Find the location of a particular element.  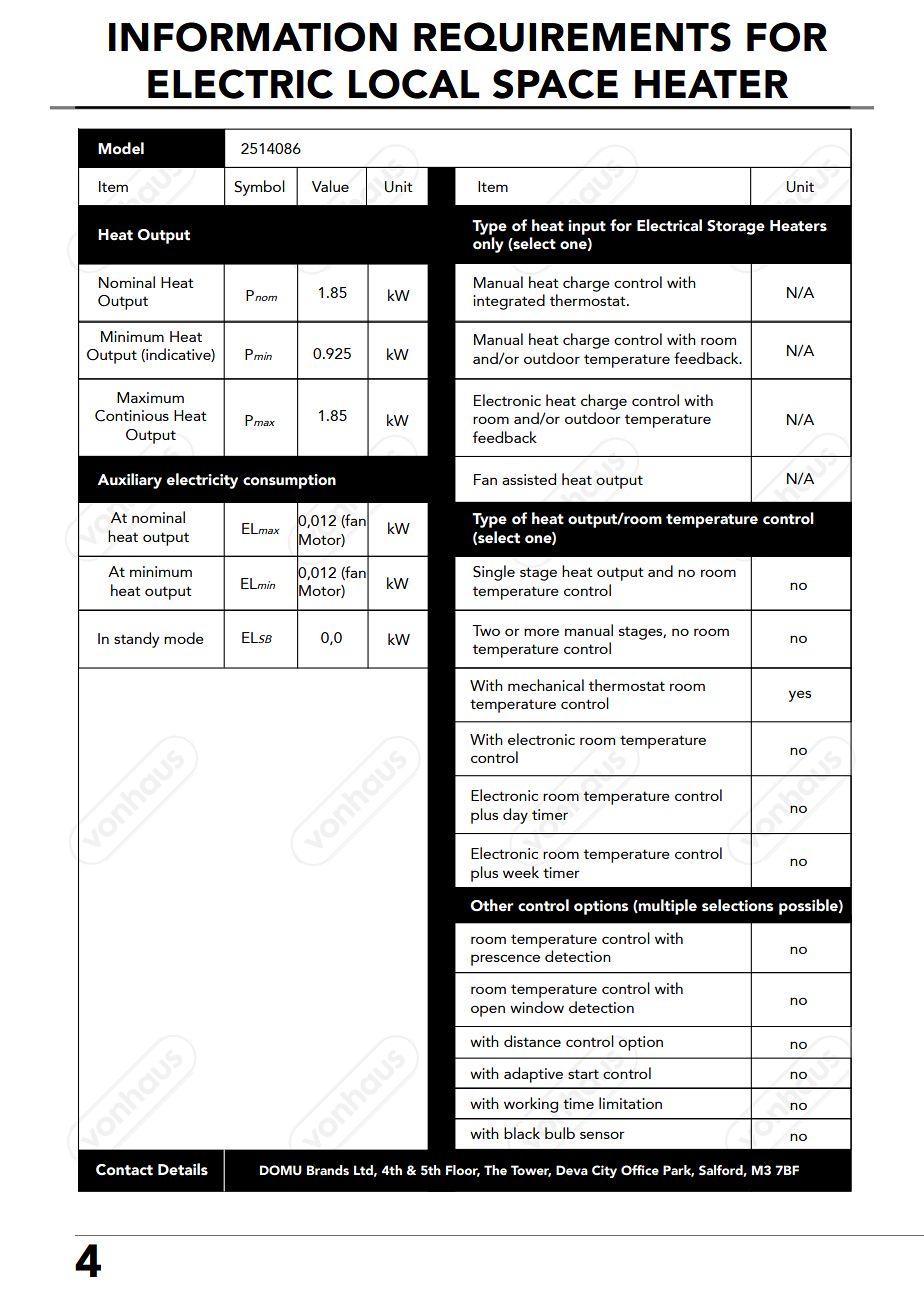

Auxiliary is located at coordinates (129, 481).
